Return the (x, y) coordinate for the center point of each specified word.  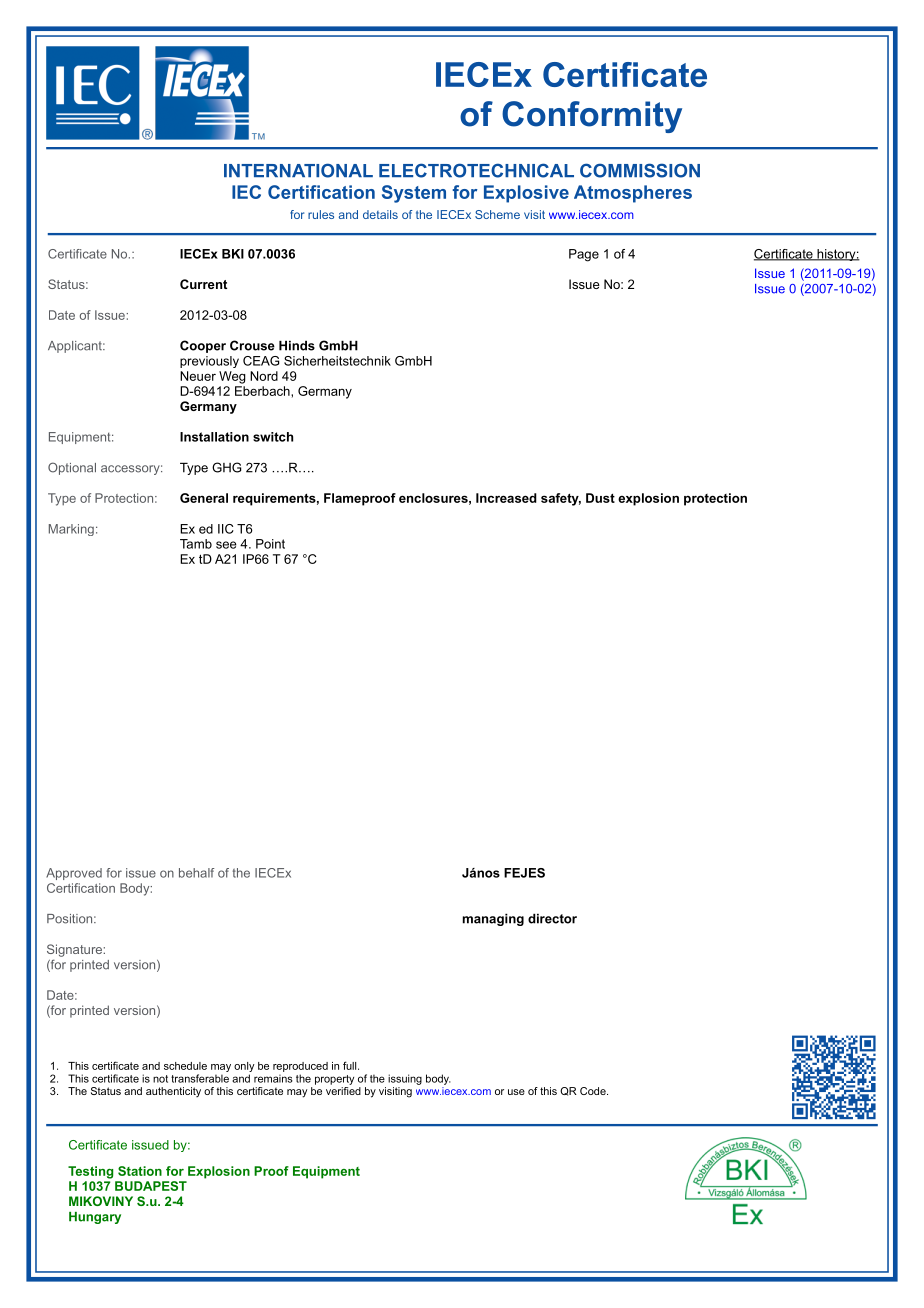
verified (343, 1091)
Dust (600, 498)
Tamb (196, 544)
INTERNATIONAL (298, 170)
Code (594, 1091)
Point (270, 544)
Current (203, 284)
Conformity (592, 117)
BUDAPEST (151, 1186)
